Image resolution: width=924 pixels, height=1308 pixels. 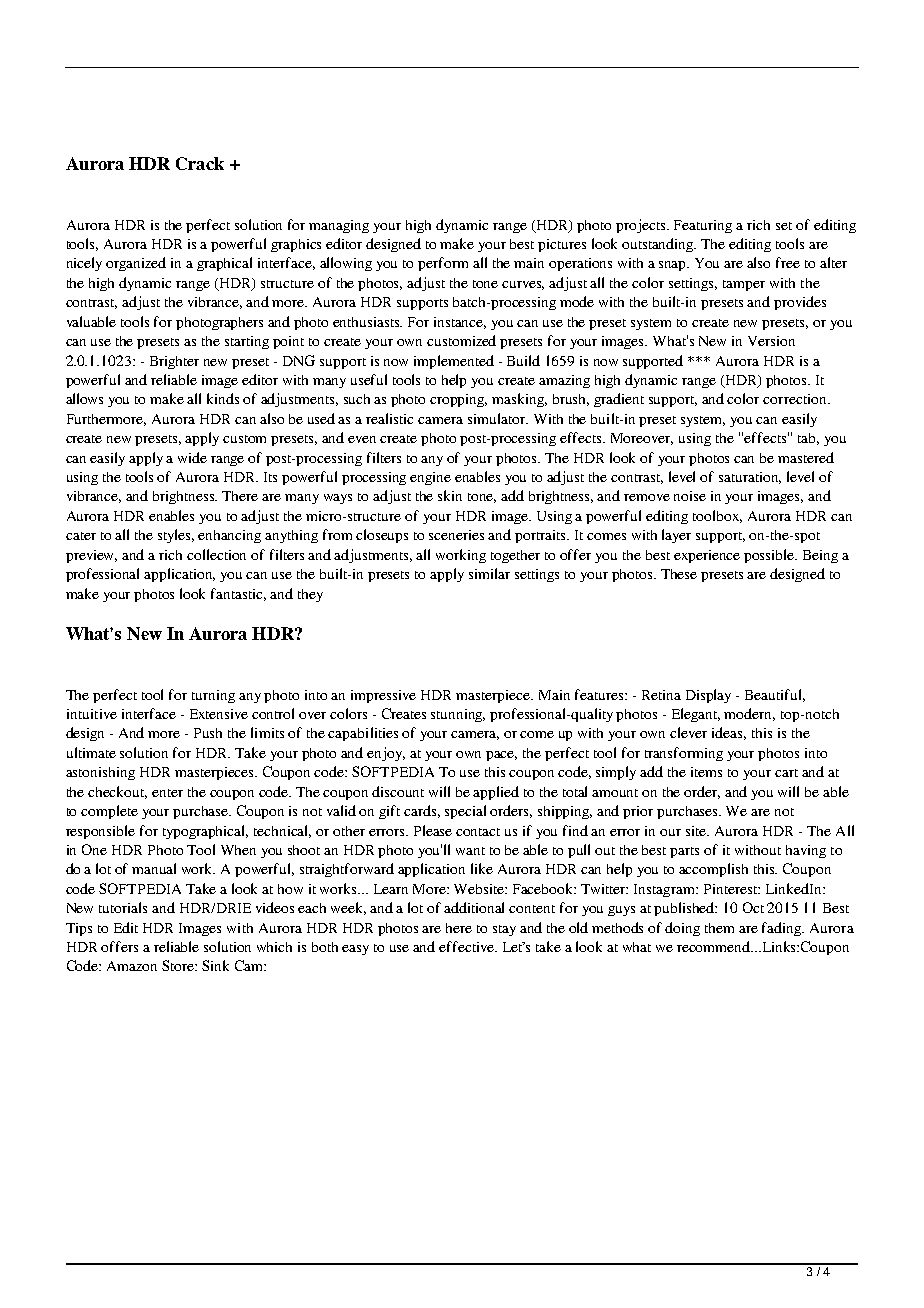 What do you see at coordinates (339, 226) in the document?
I see `managing` at bounding box center [339, 226].
